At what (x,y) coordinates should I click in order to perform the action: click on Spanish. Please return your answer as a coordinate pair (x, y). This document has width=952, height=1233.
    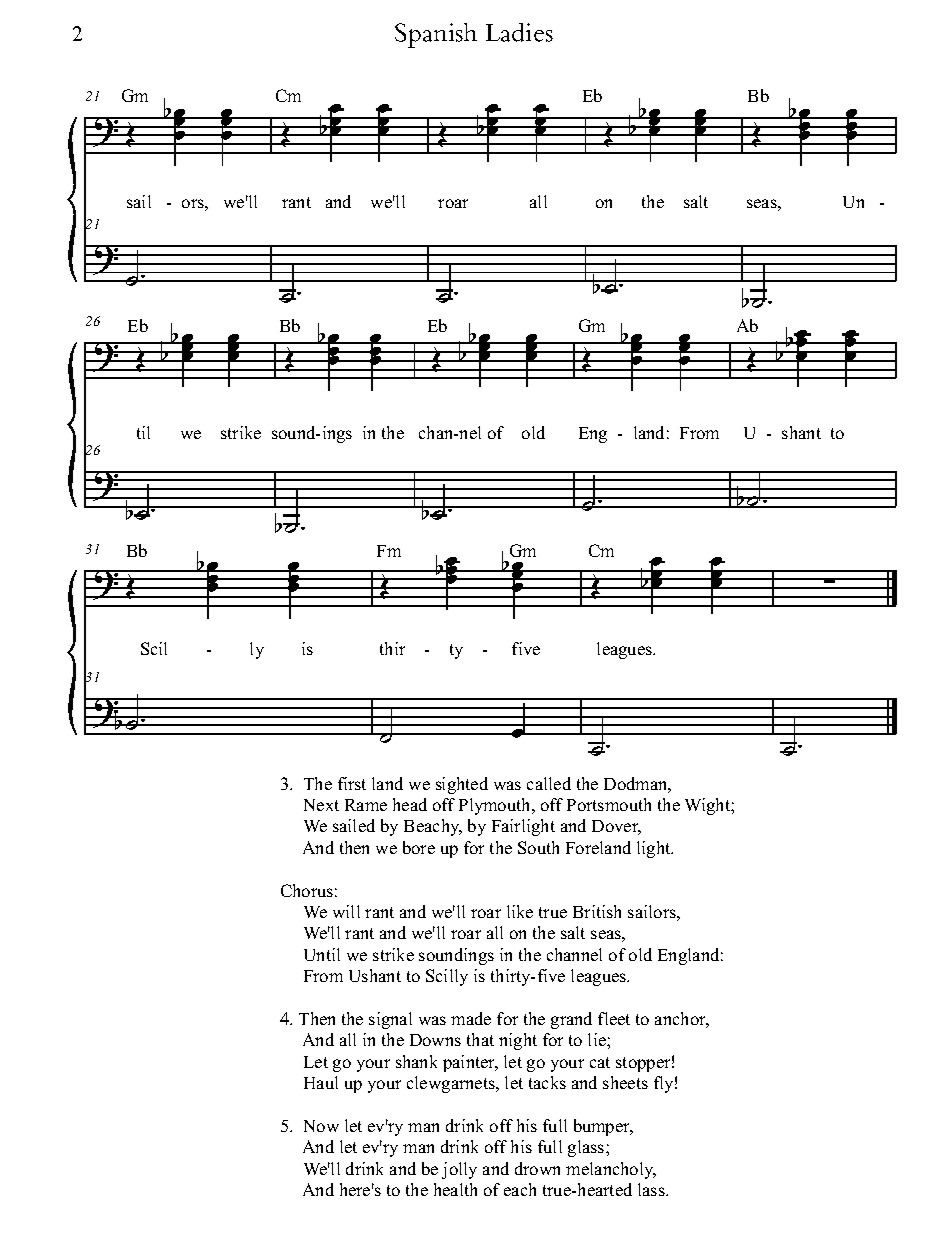
    Looking at the image, I should click on (436, 35).
